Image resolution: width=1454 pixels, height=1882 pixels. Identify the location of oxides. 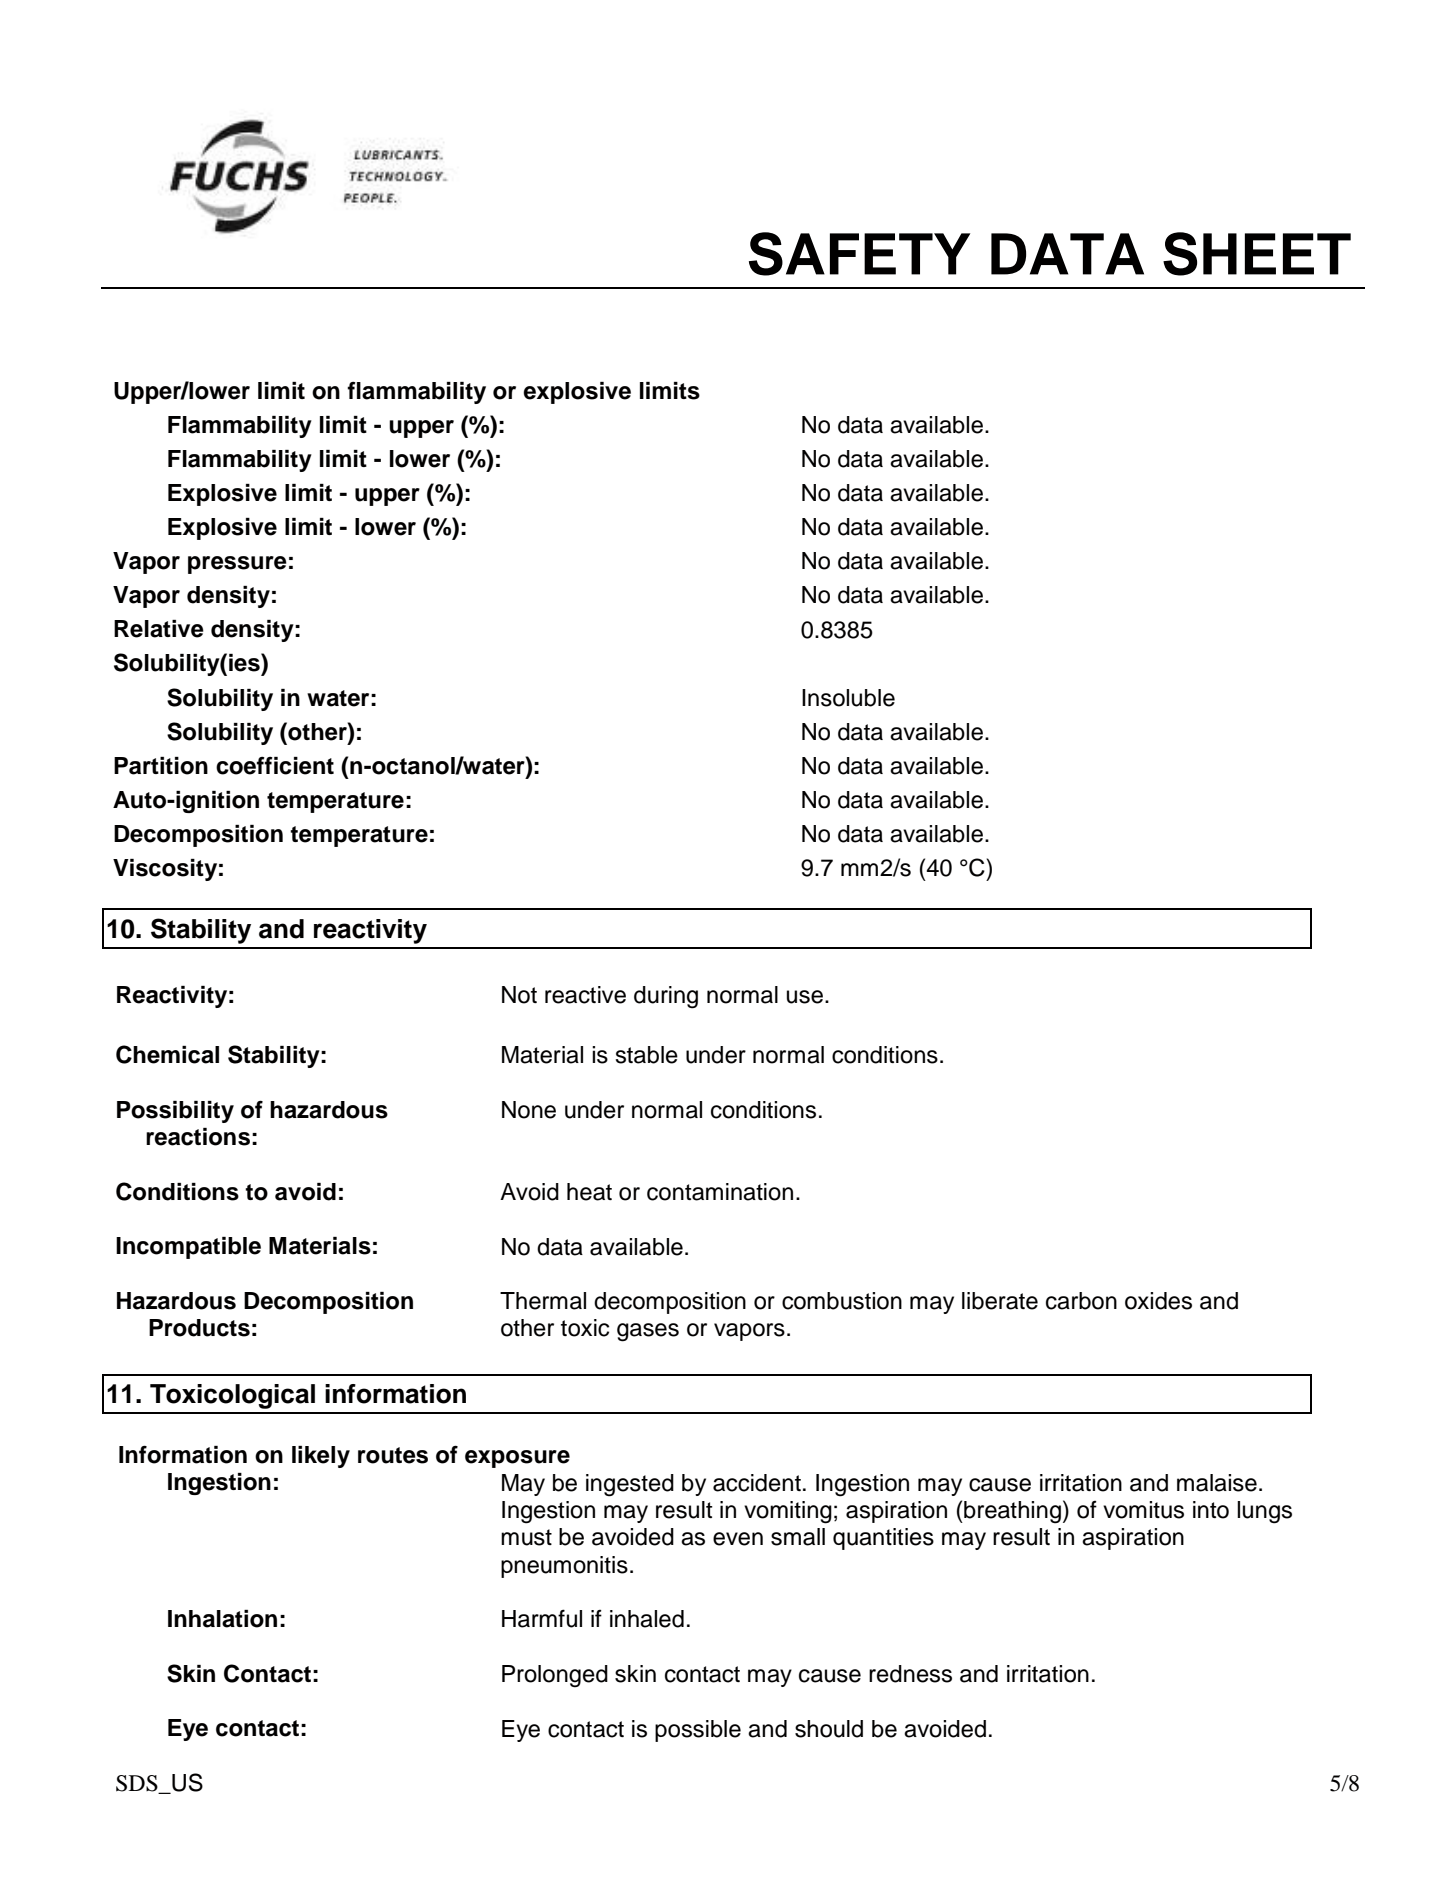
(1158, 1301).
